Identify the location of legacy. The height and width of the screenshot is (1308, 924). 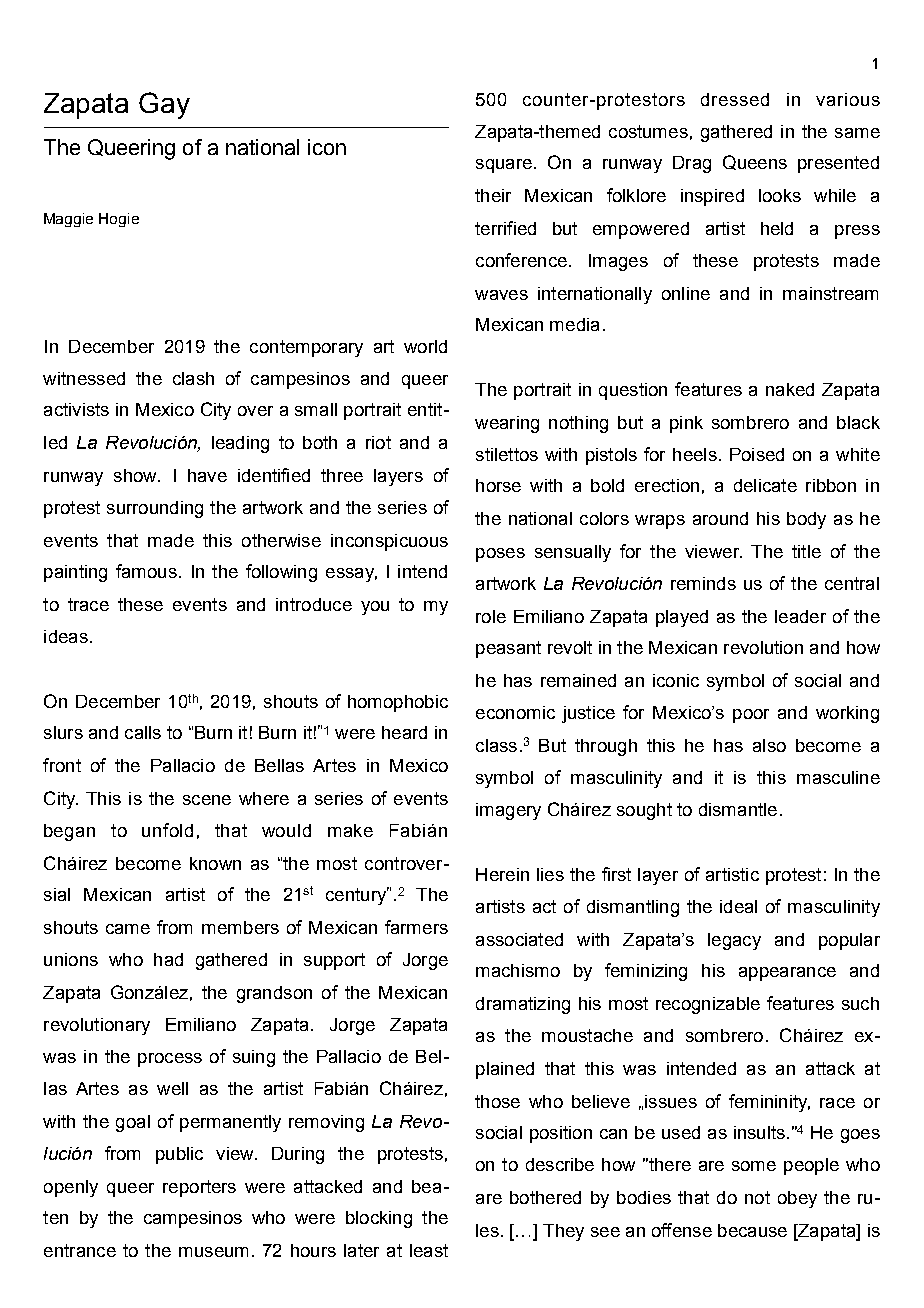
(734, 941).
